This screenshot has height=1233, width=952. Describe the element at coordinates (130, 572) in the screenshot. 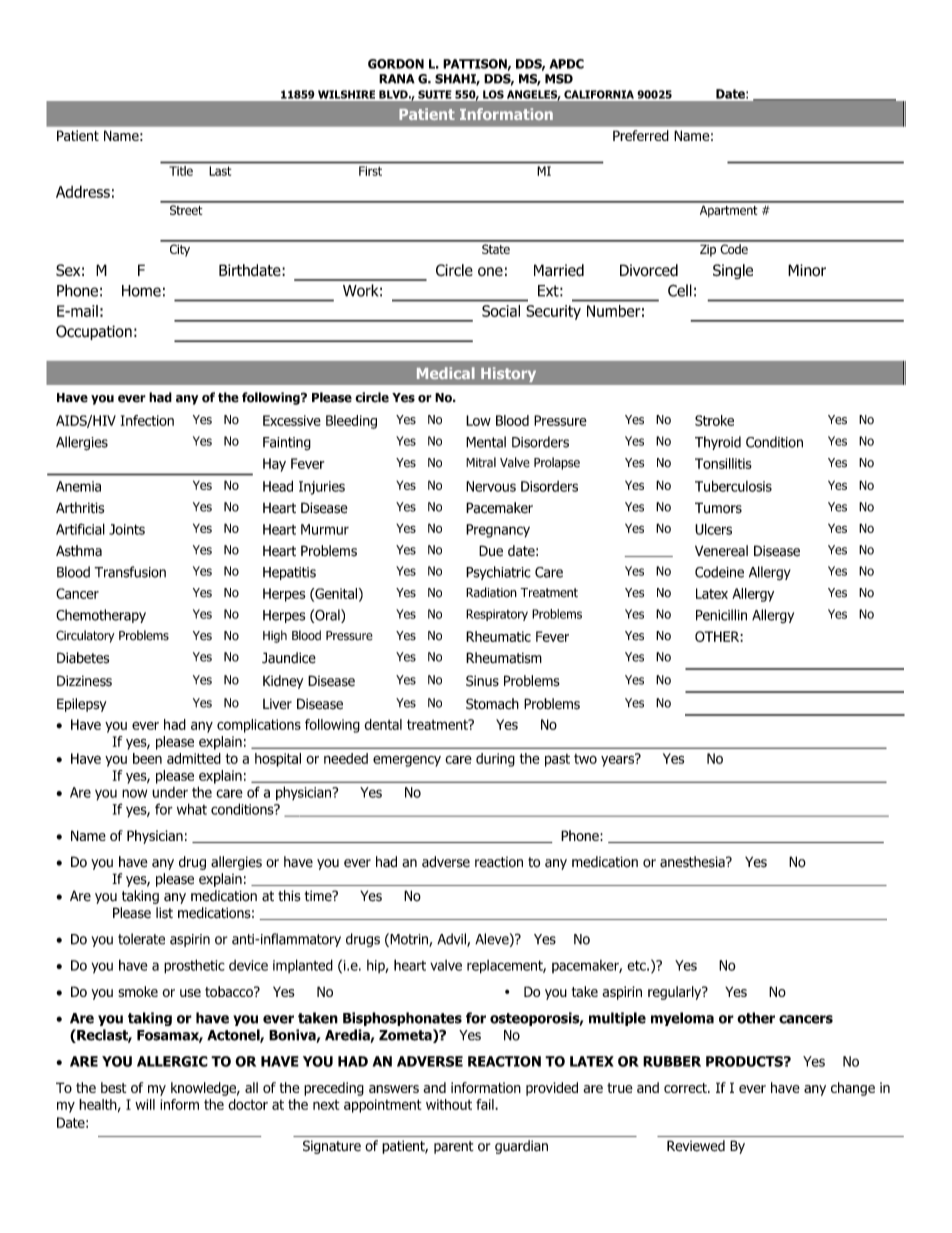

I see `Transfusion` at that location.
